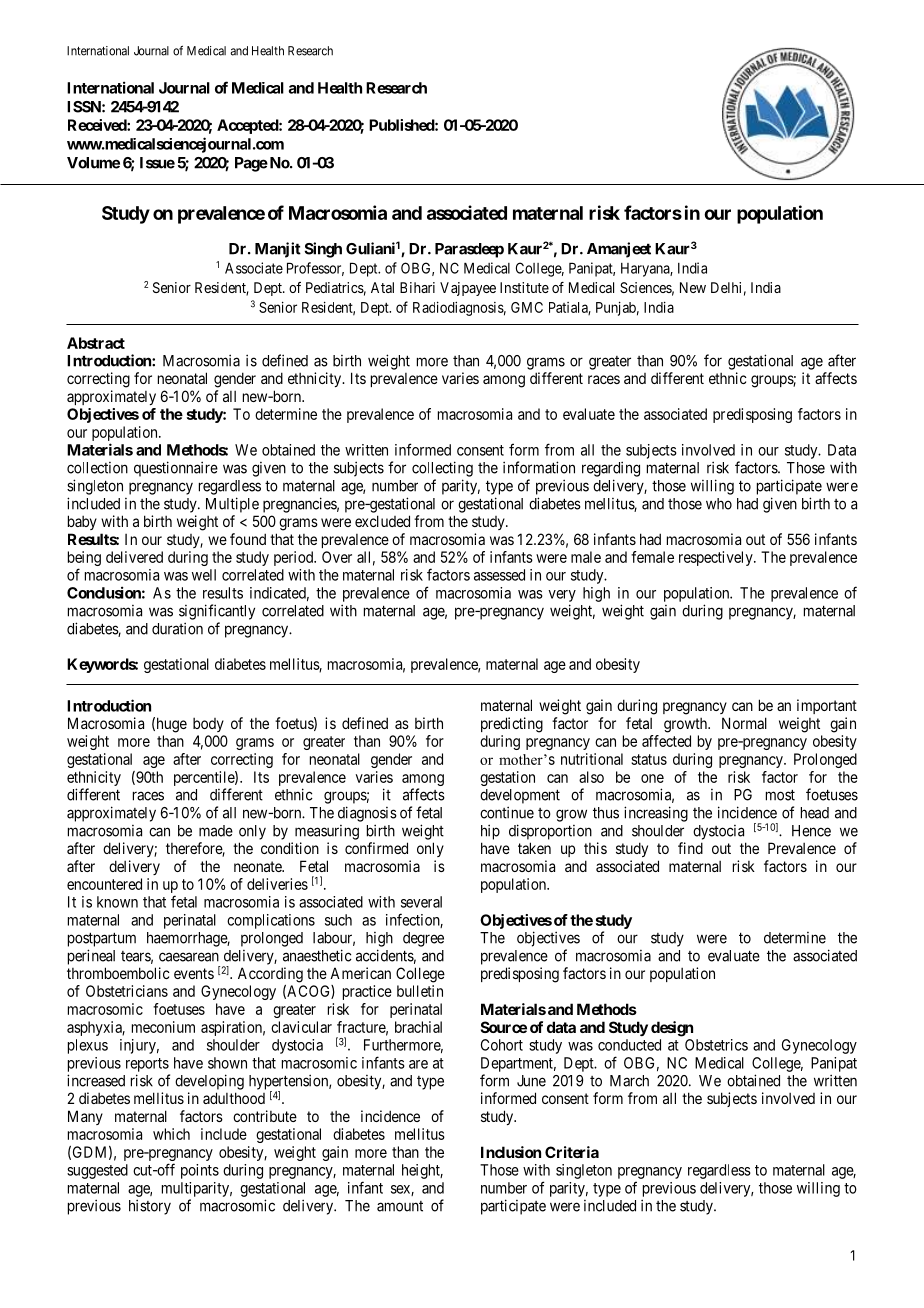  What do you see at coordinates (524, 287) in the image?
I see `Institute` at bounding box center [524, 287].
